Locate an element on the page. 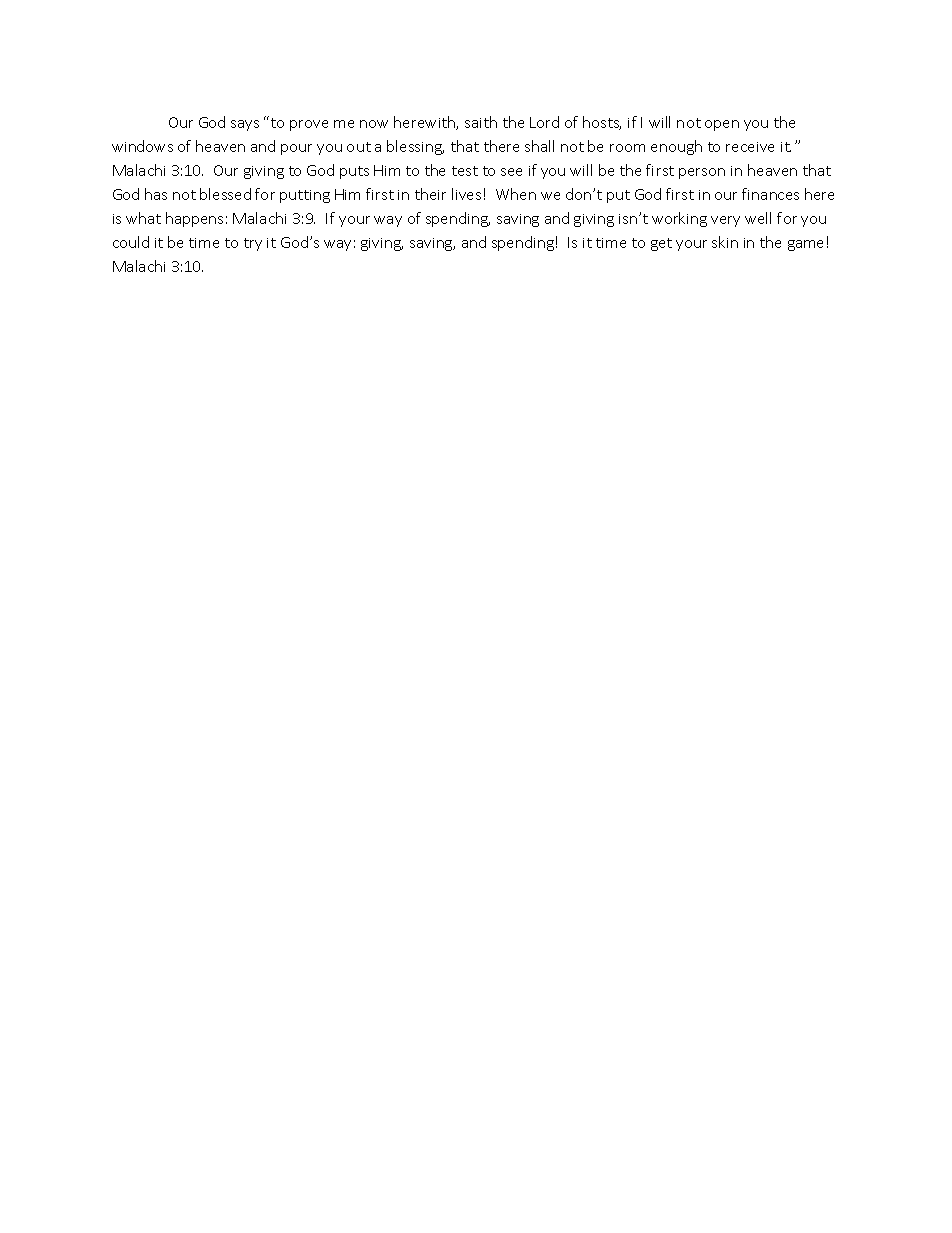  puts is located at coordinates (354, 172).
